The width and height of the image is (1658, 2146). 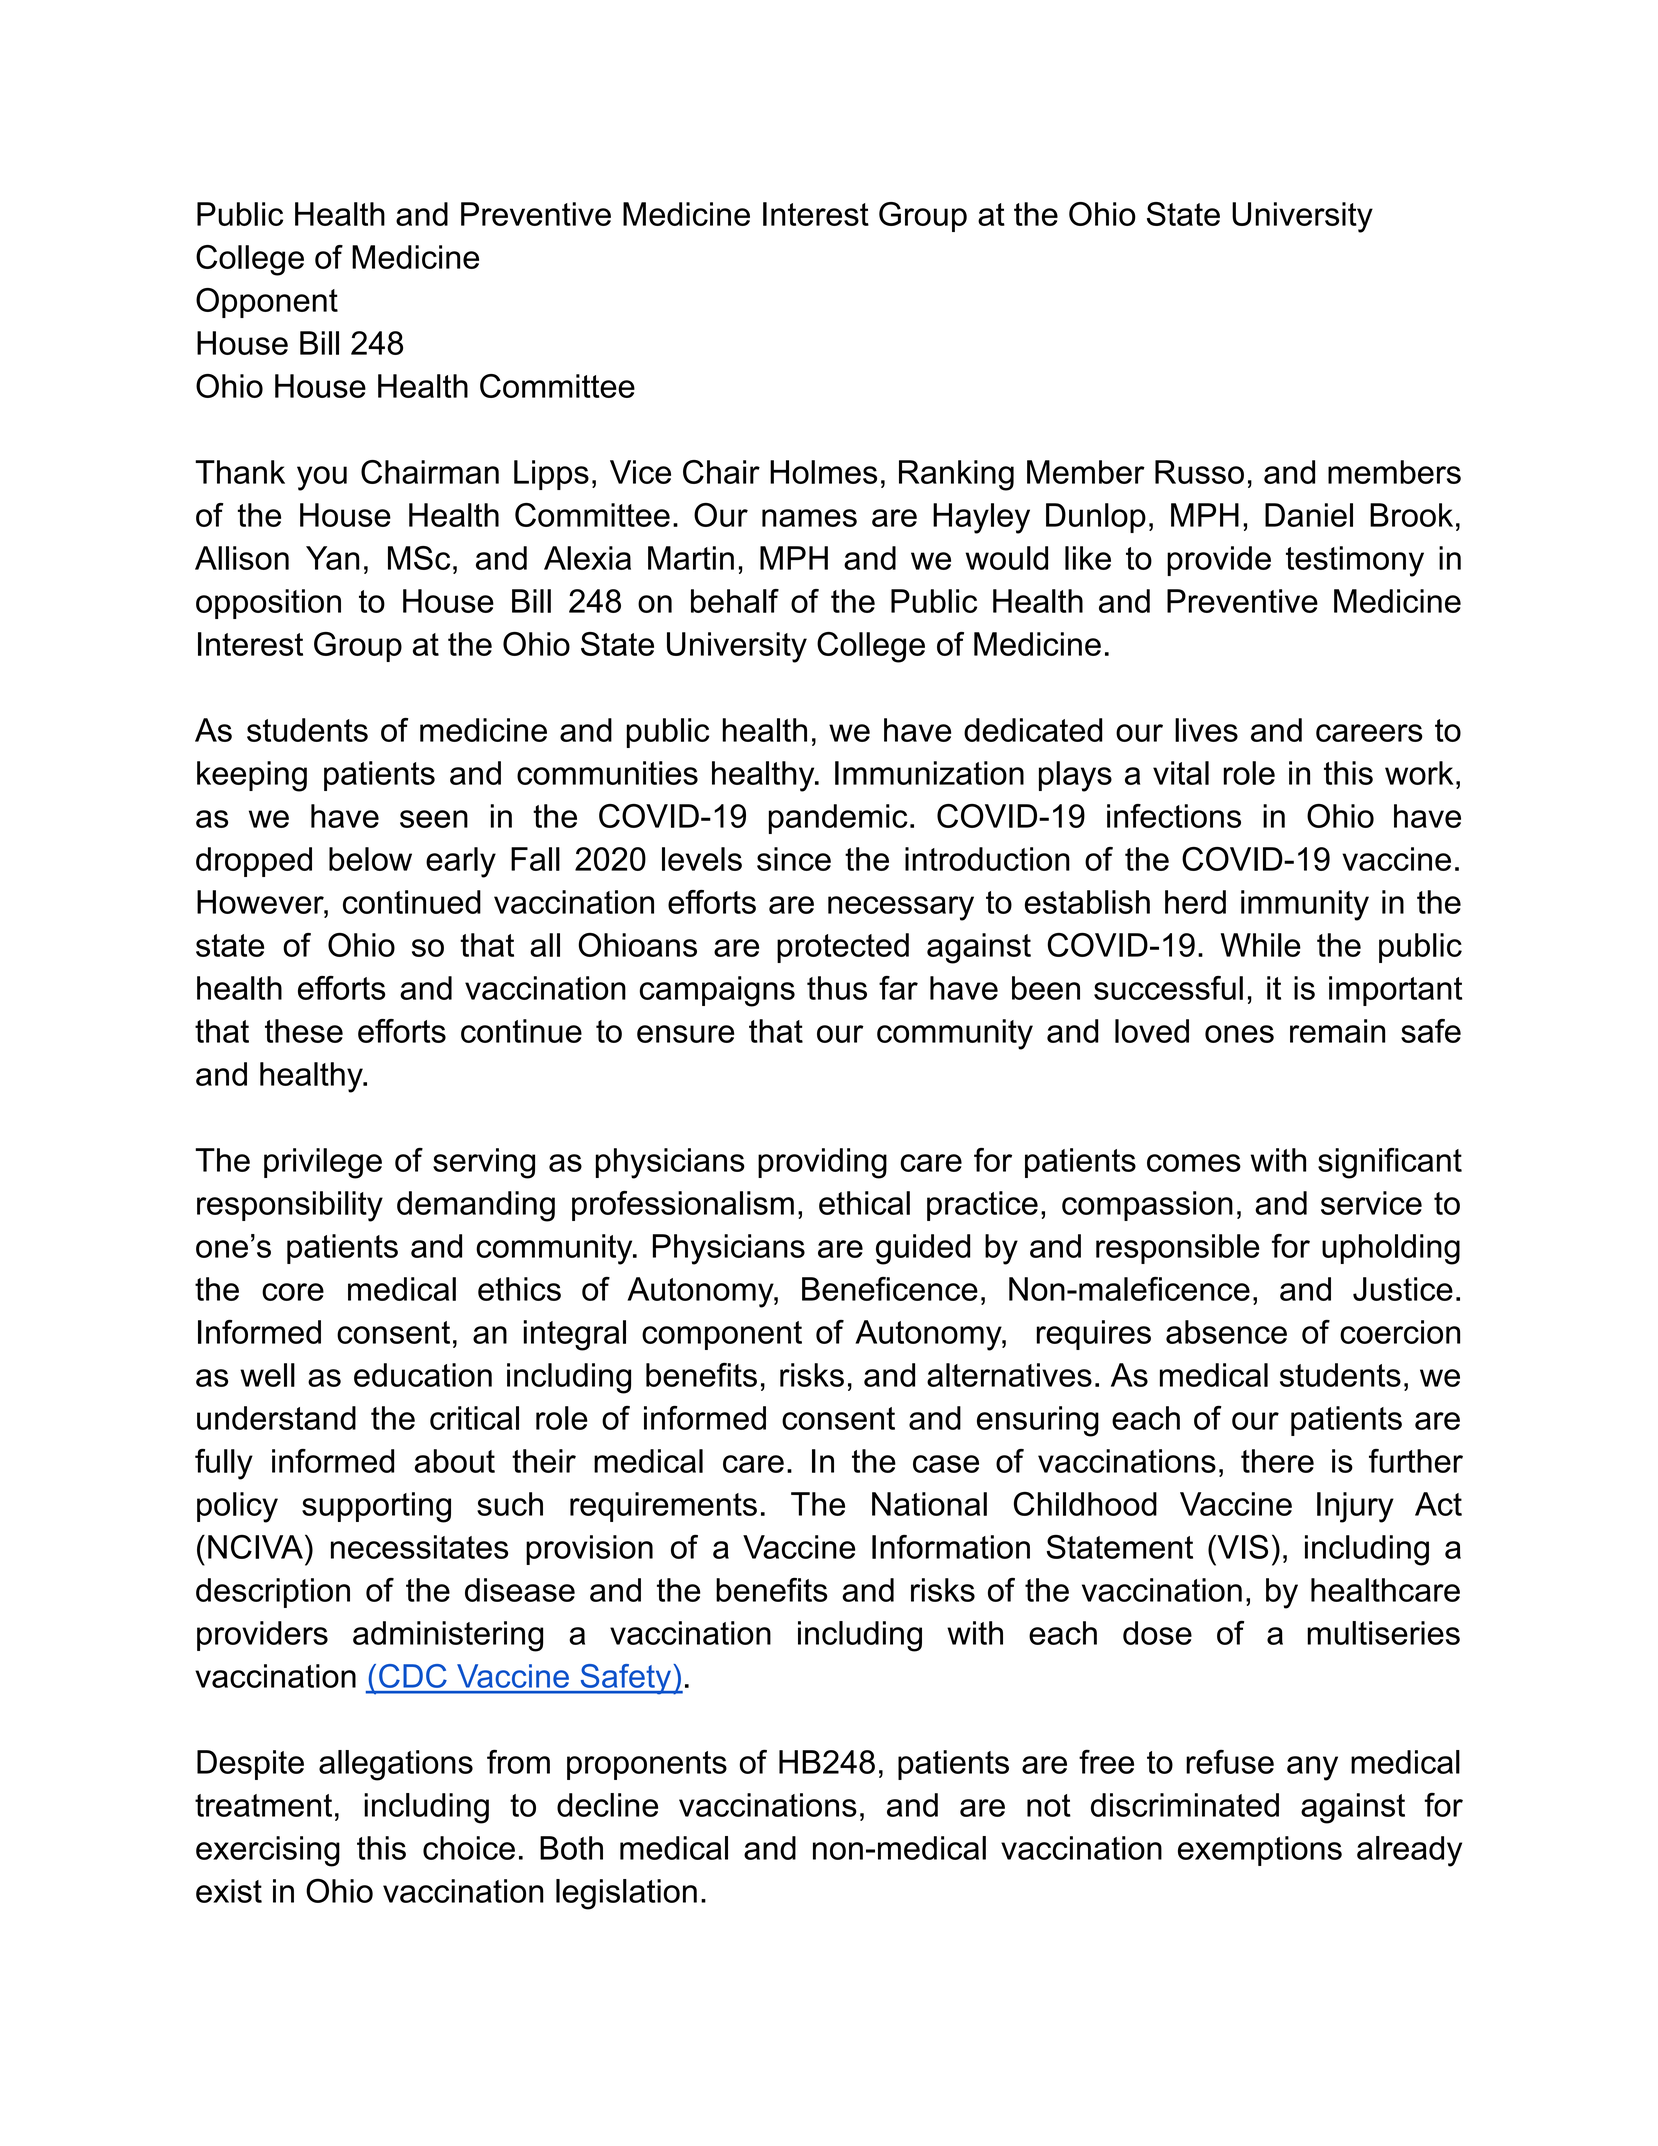 I want to click on Russo, so click(x=1199, y=472).
